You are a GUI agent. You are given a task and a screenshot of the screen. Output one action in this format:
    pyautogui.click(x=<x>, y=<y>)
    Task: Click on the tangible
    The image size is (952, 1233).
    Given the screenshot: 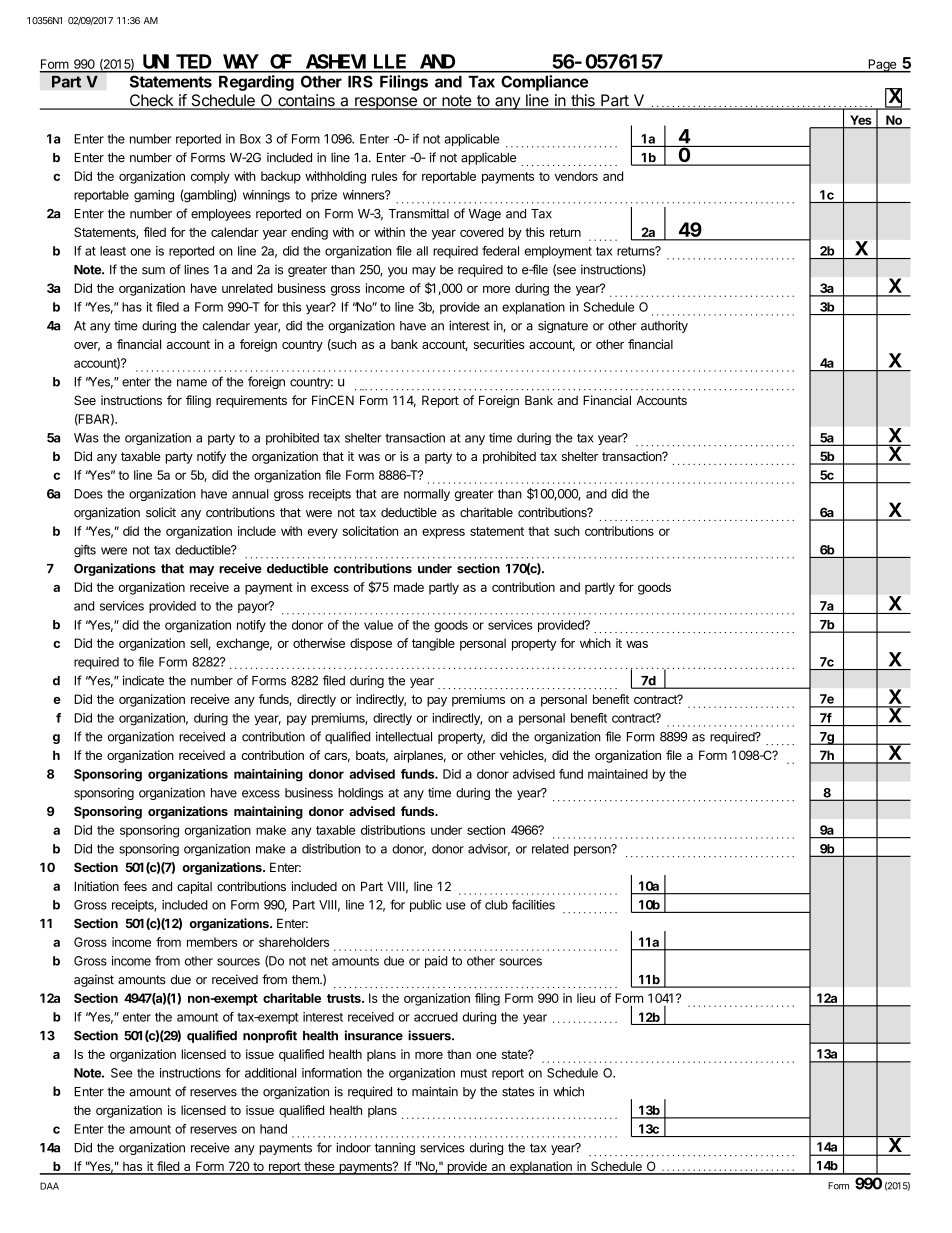 What is the action you would take?
    pyautogui.click(x=433, y=644)
